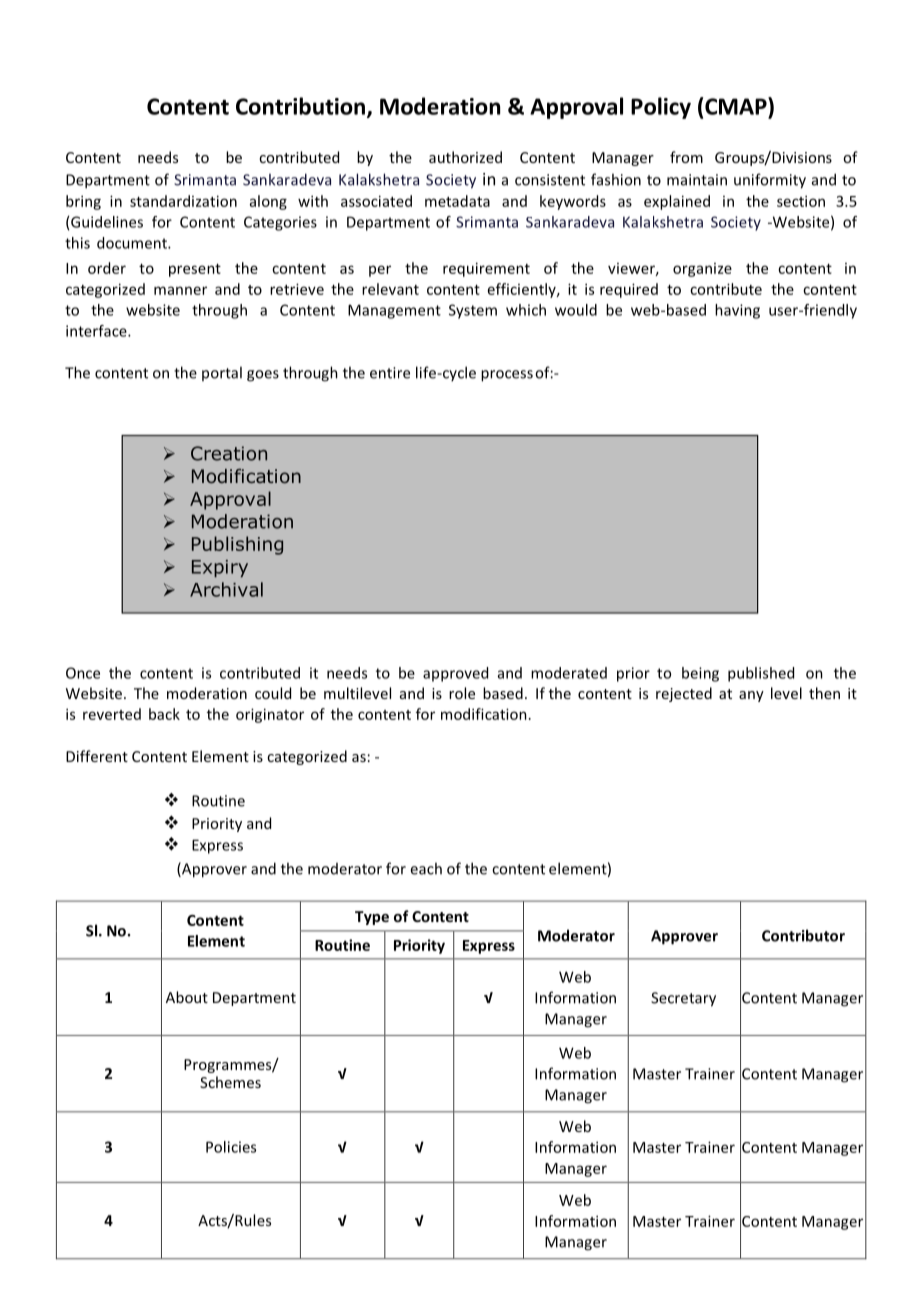 Image resolution: width=924 pixels, height=1308 pixels. I want to click on Schemes, so click(230, 1082).
